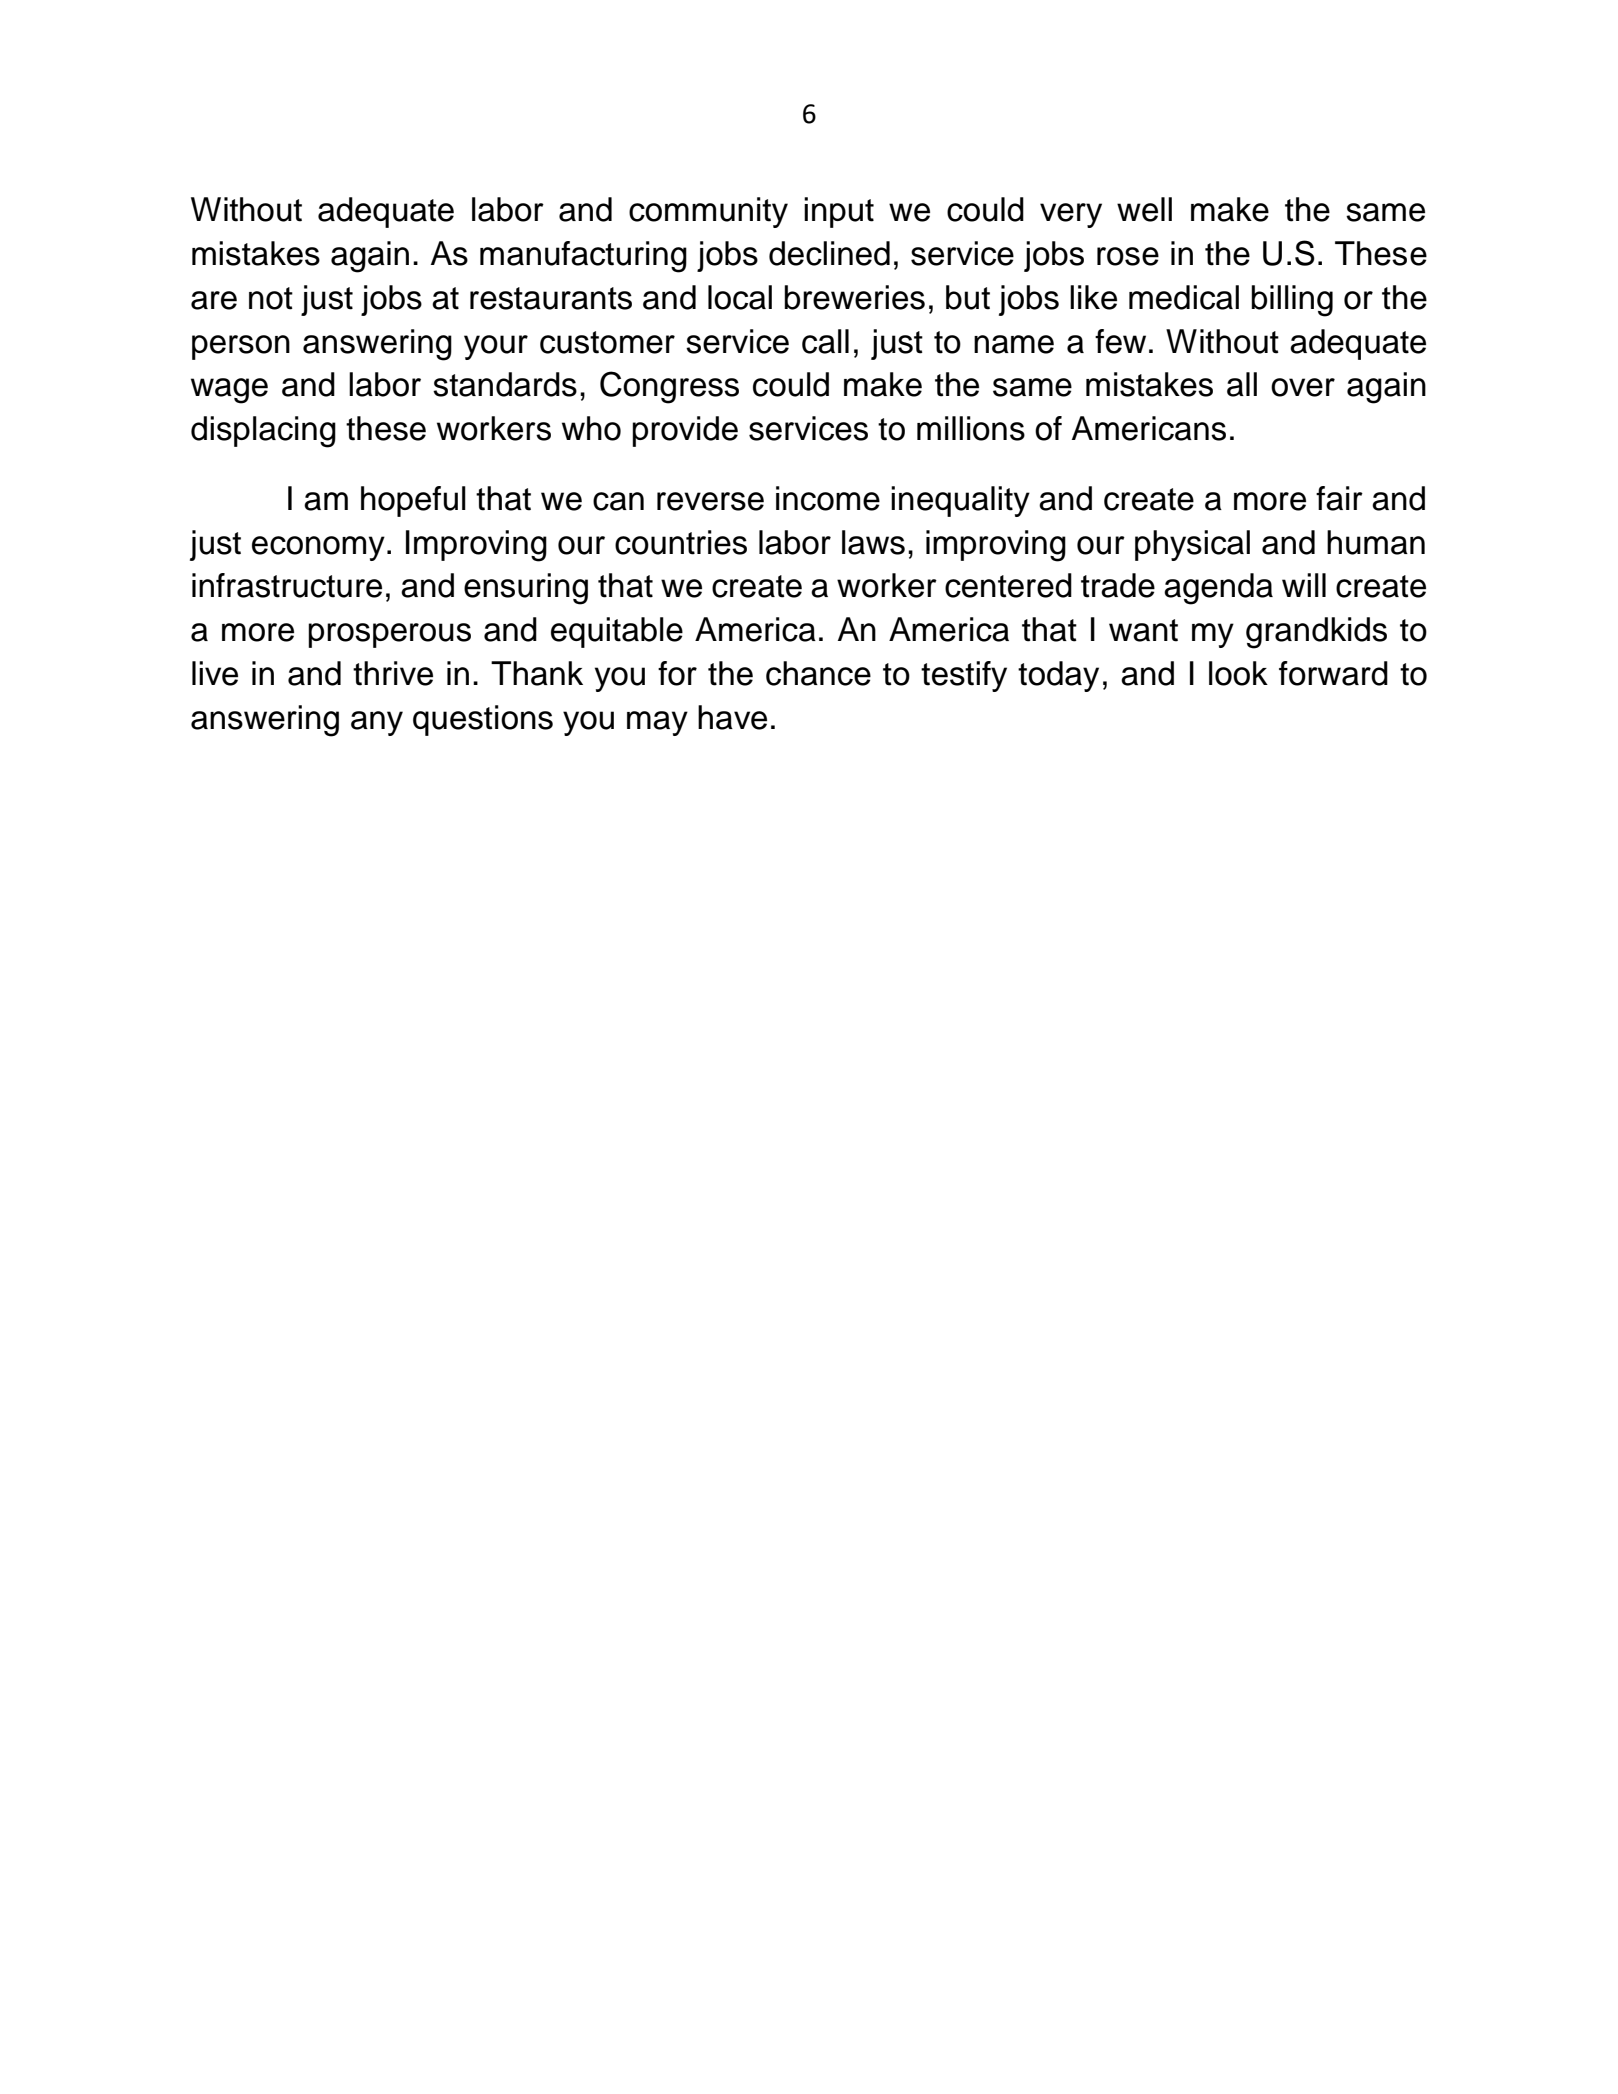 The width and height of the document is (1618, 2094). I want to click on fair, so click(1339, 498).
